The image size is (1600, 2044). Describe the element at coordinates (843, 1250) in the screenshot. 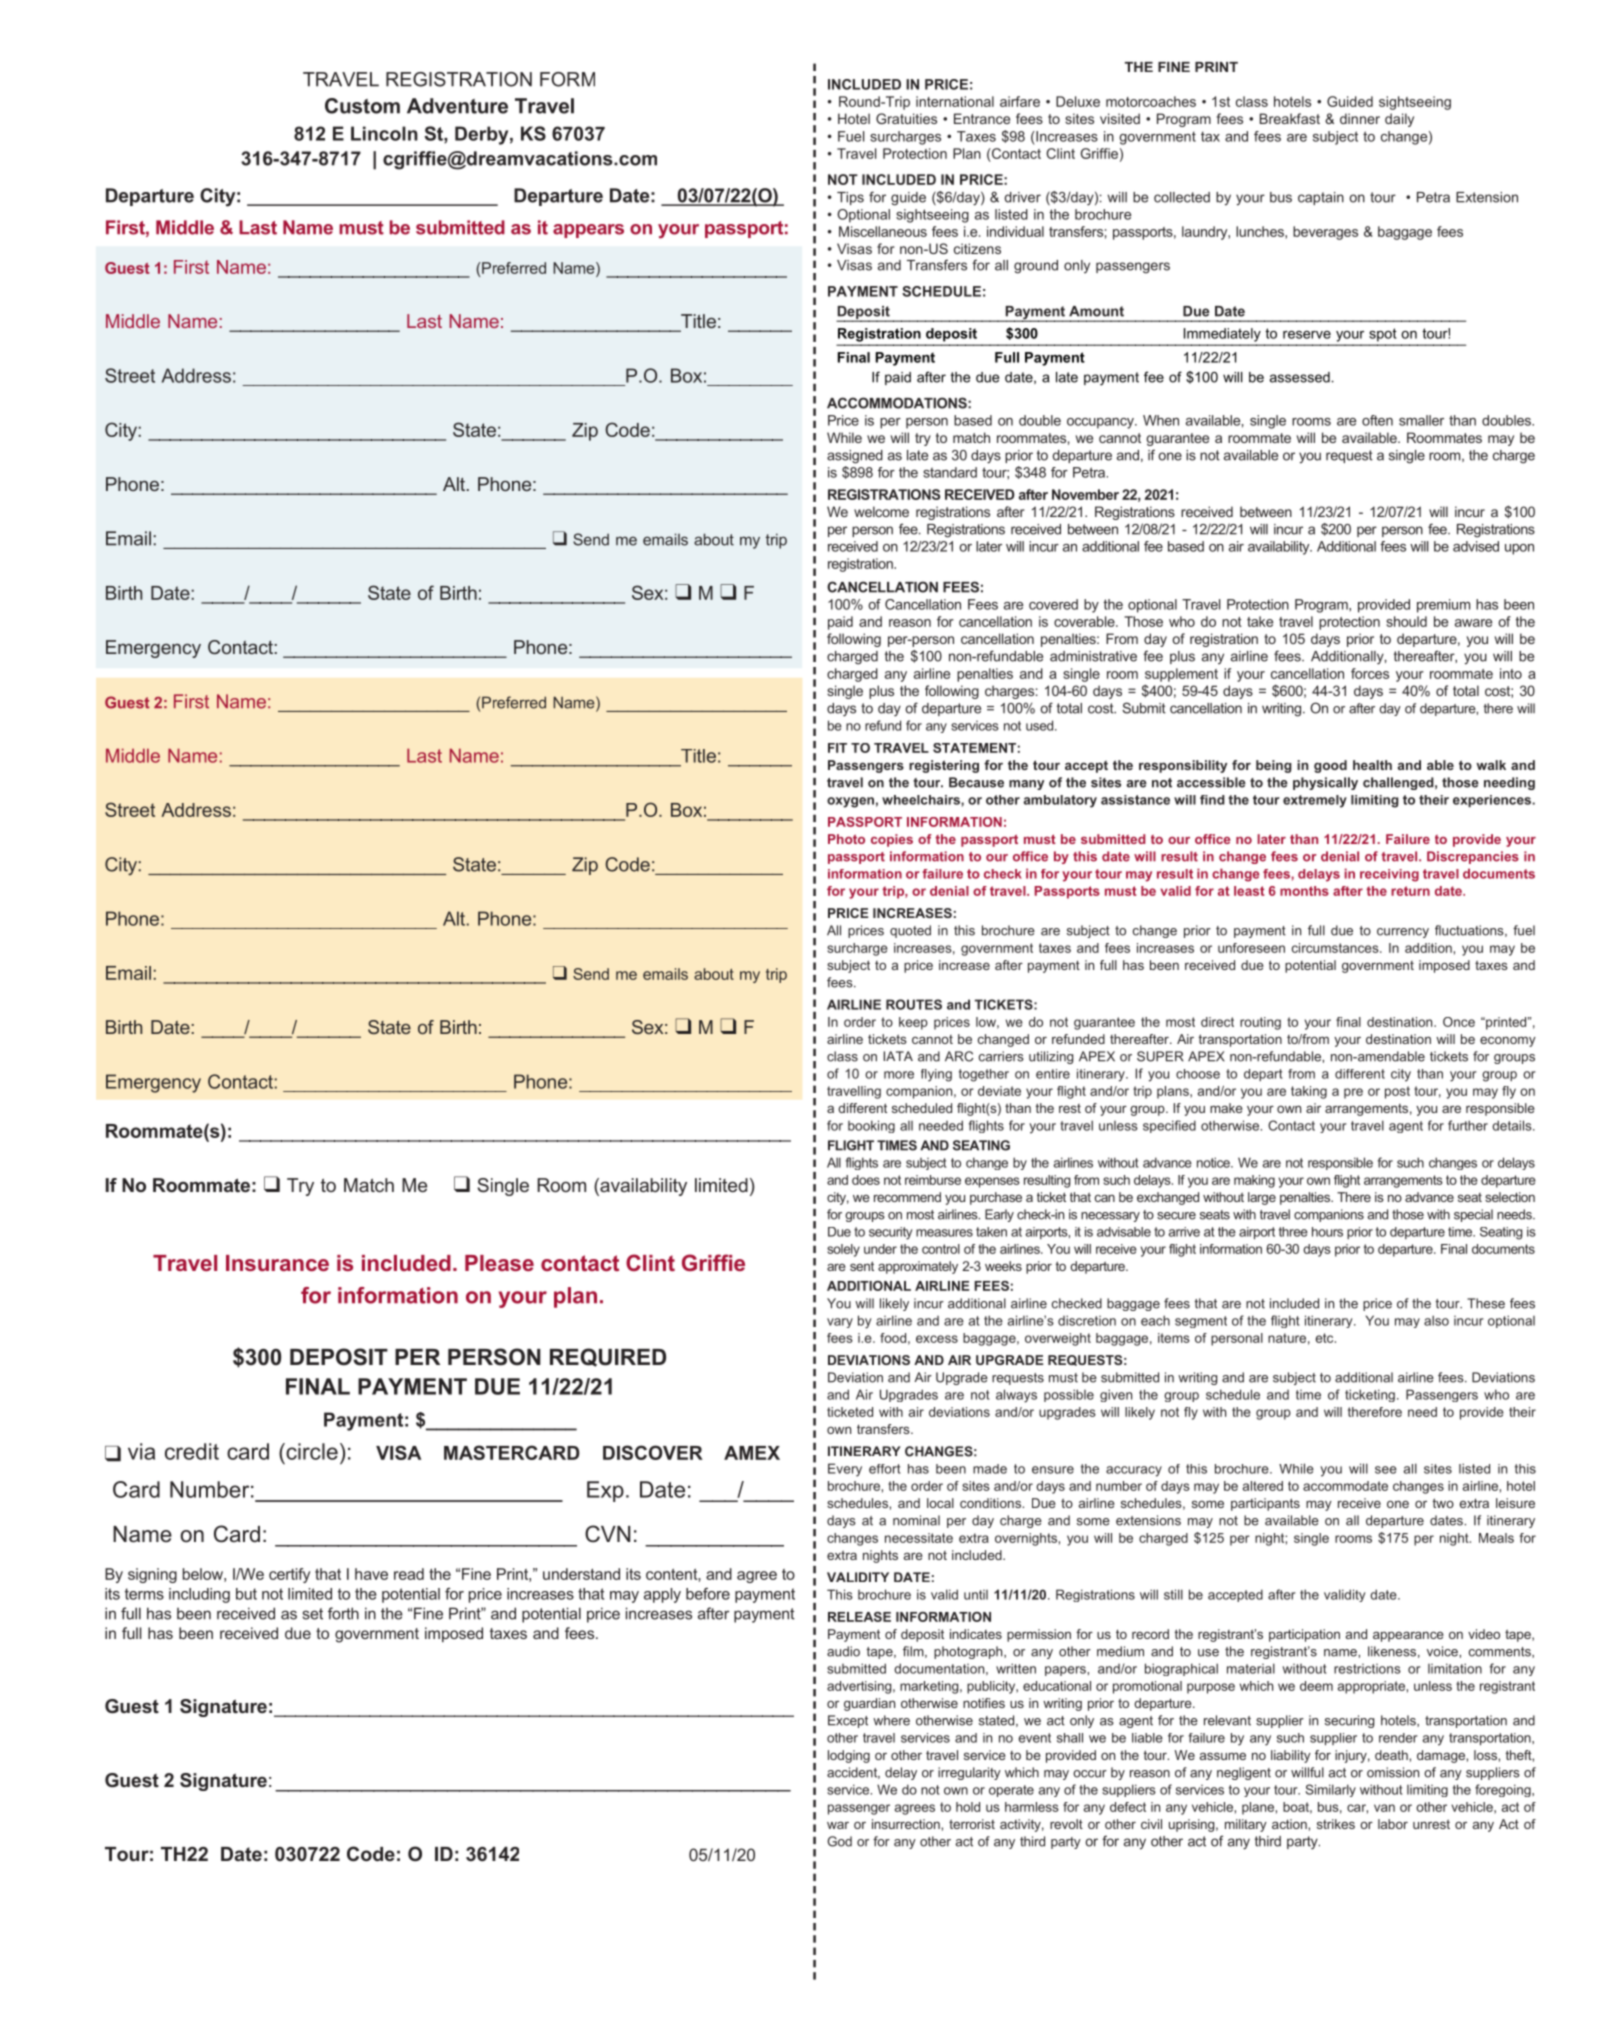

I see `solely` at that location.
